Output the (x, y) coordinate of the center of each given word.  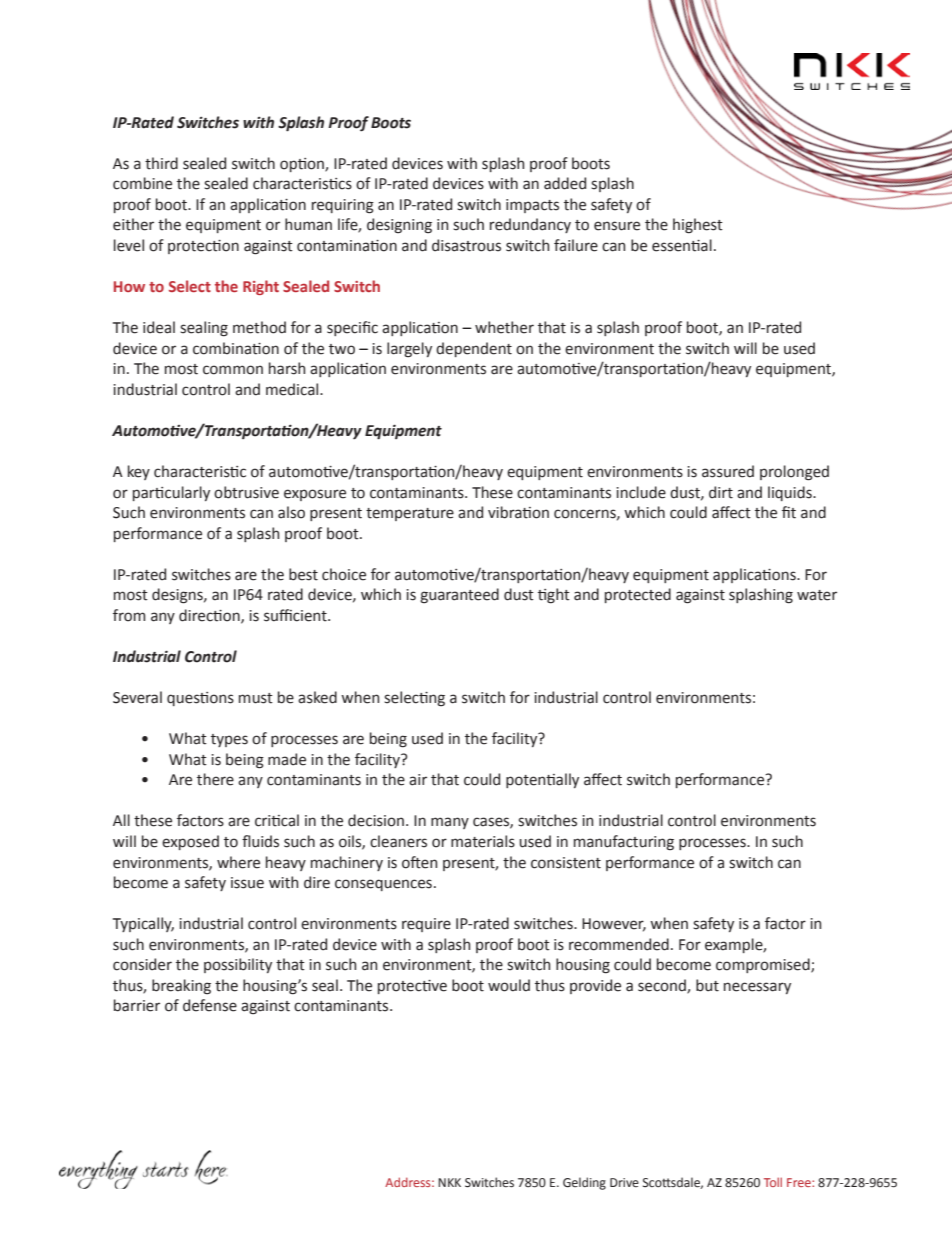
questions (200, 699)
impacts (532, 206)
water (817, 595)
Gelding (584, 1183)
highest (698, 226)
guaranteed (459, 596)
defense (210, 1005)
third (161, 163)
